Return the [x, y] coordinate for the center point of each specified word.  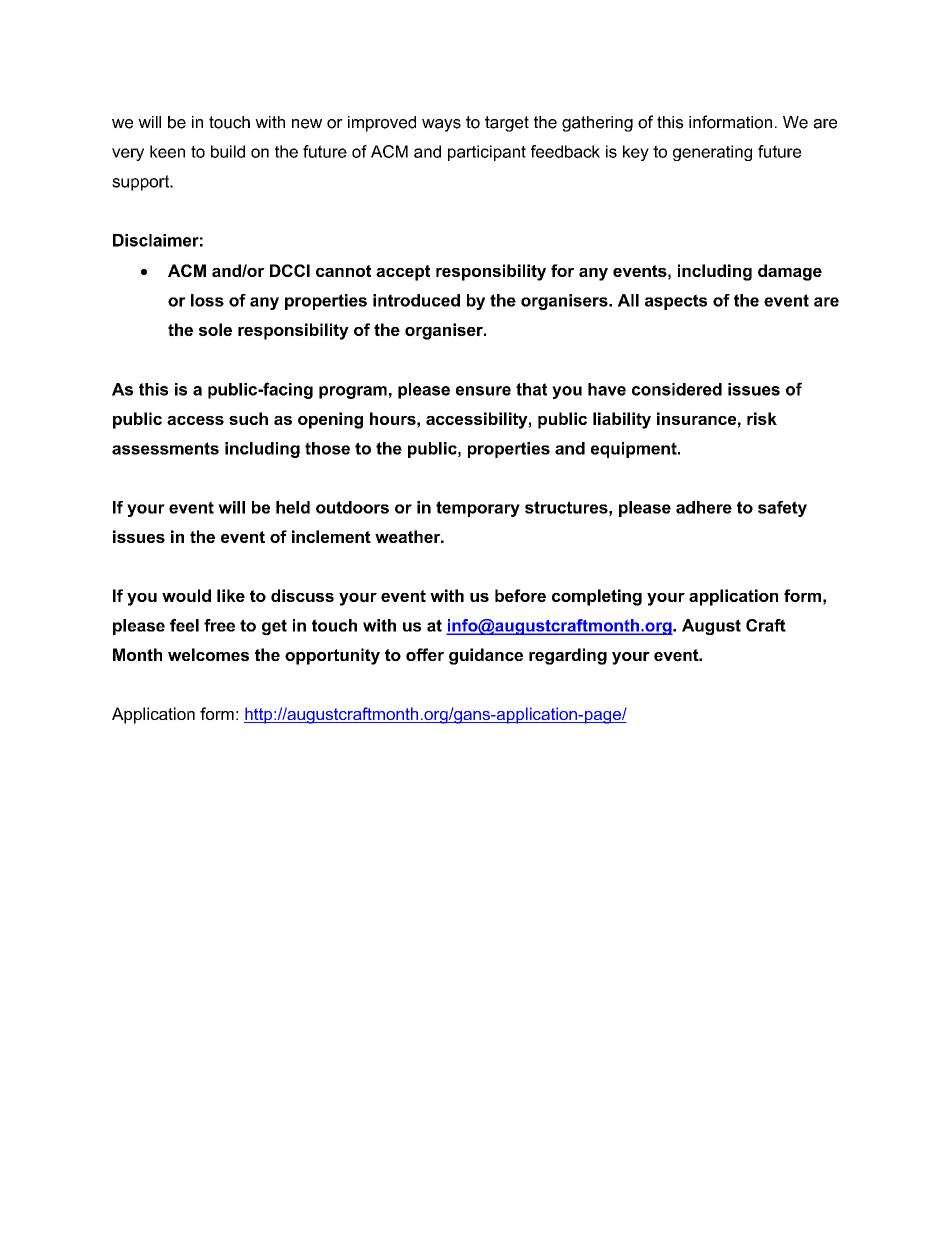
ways [441, 125]
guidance [486, 656]
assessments [165, 448]
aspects [676, 302]
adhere [704, 507]
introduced [416, 300]
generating [712, 153]
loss [207, 300]
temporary [478, 509]
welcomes [208, 654]
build [228, 151]
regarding [568, 656]
